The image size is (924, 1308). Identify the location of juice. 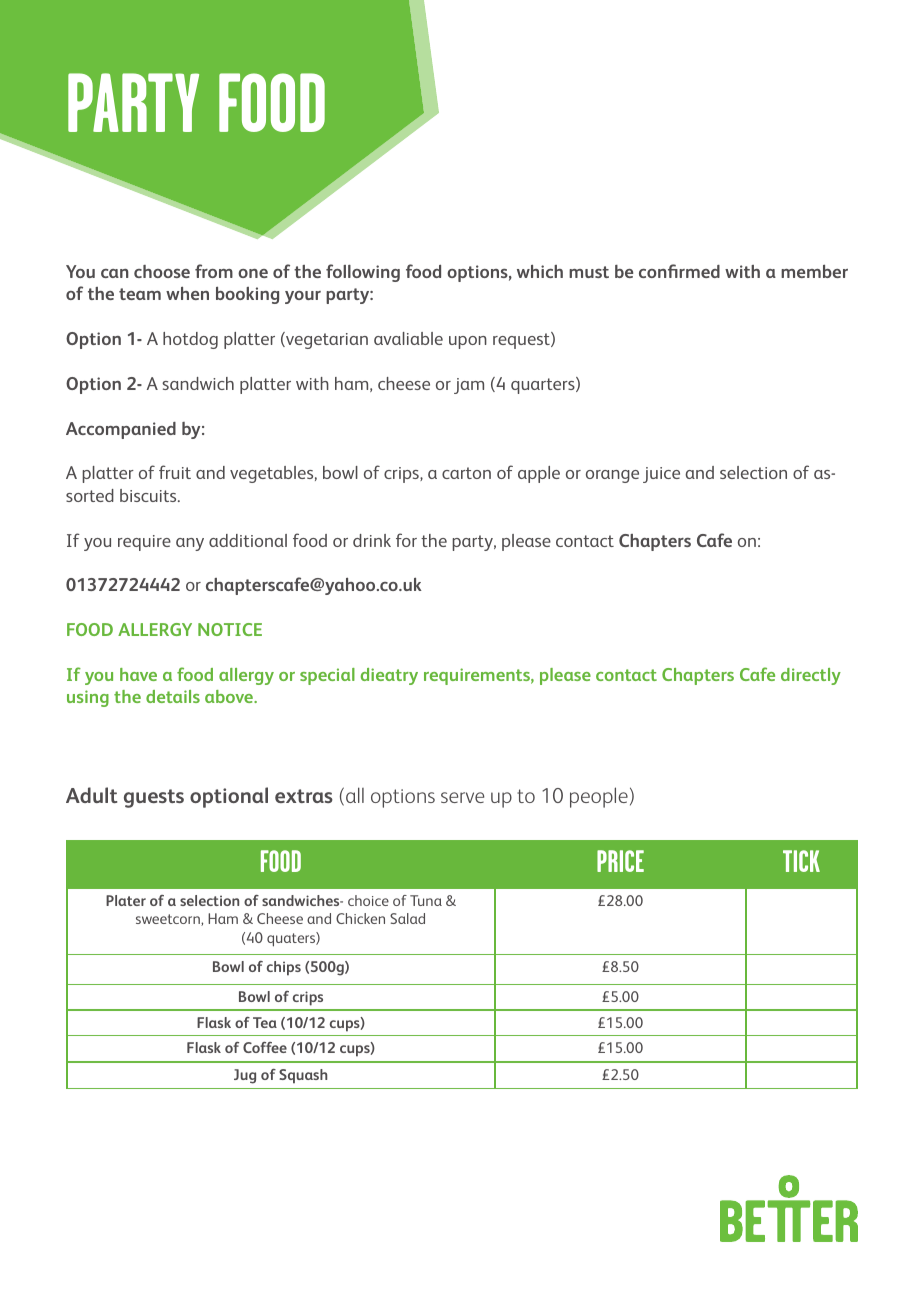
(661, 475).
